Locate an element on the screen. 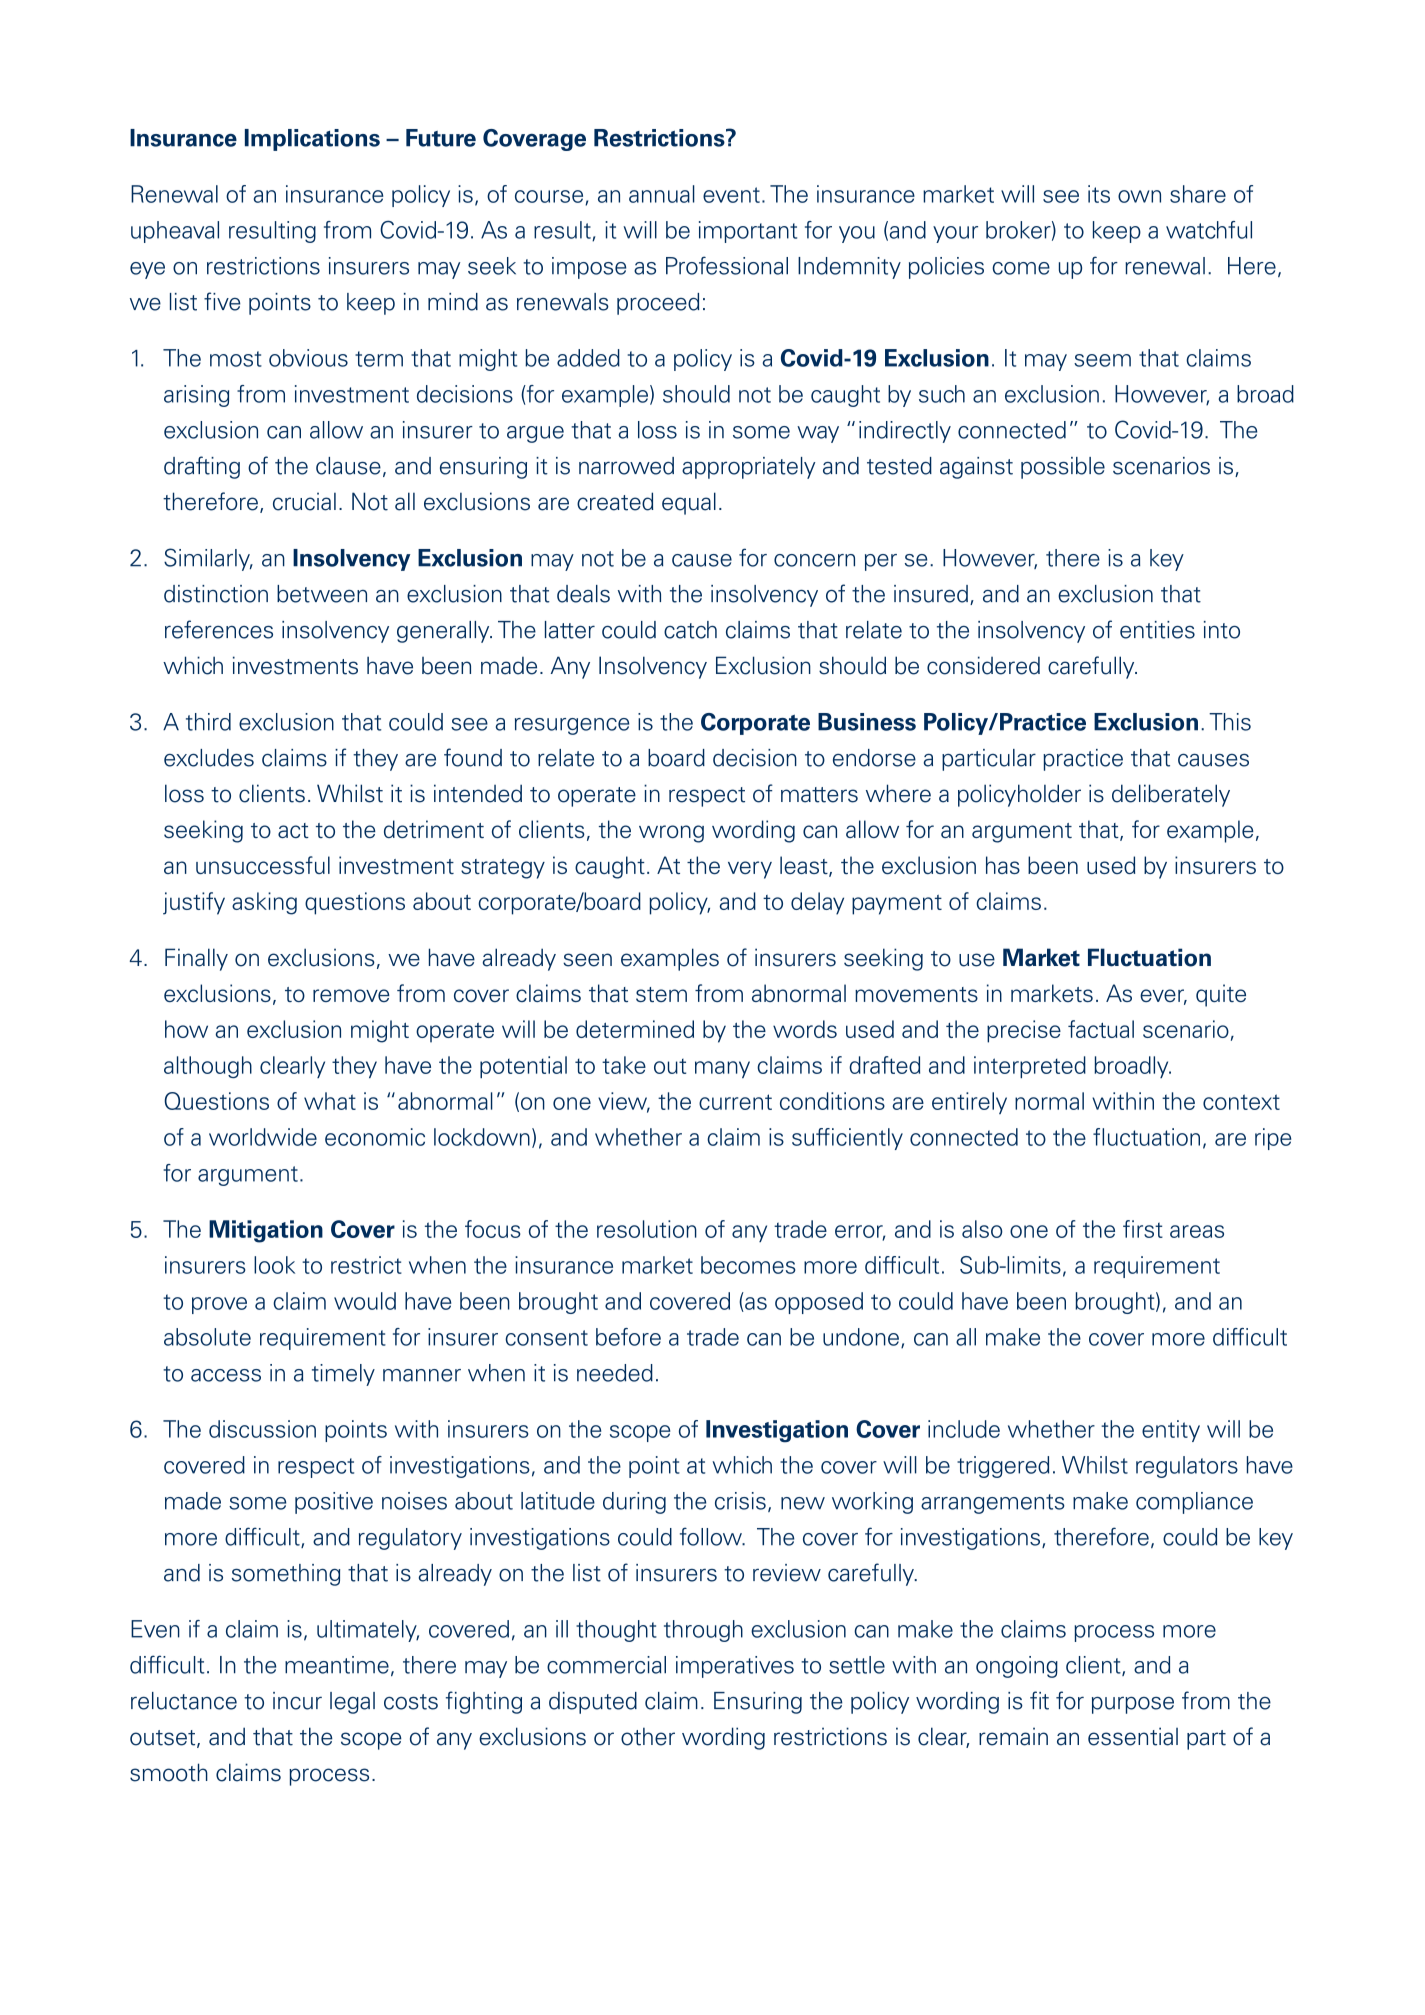  share is located at coordinates (1198, 194).
